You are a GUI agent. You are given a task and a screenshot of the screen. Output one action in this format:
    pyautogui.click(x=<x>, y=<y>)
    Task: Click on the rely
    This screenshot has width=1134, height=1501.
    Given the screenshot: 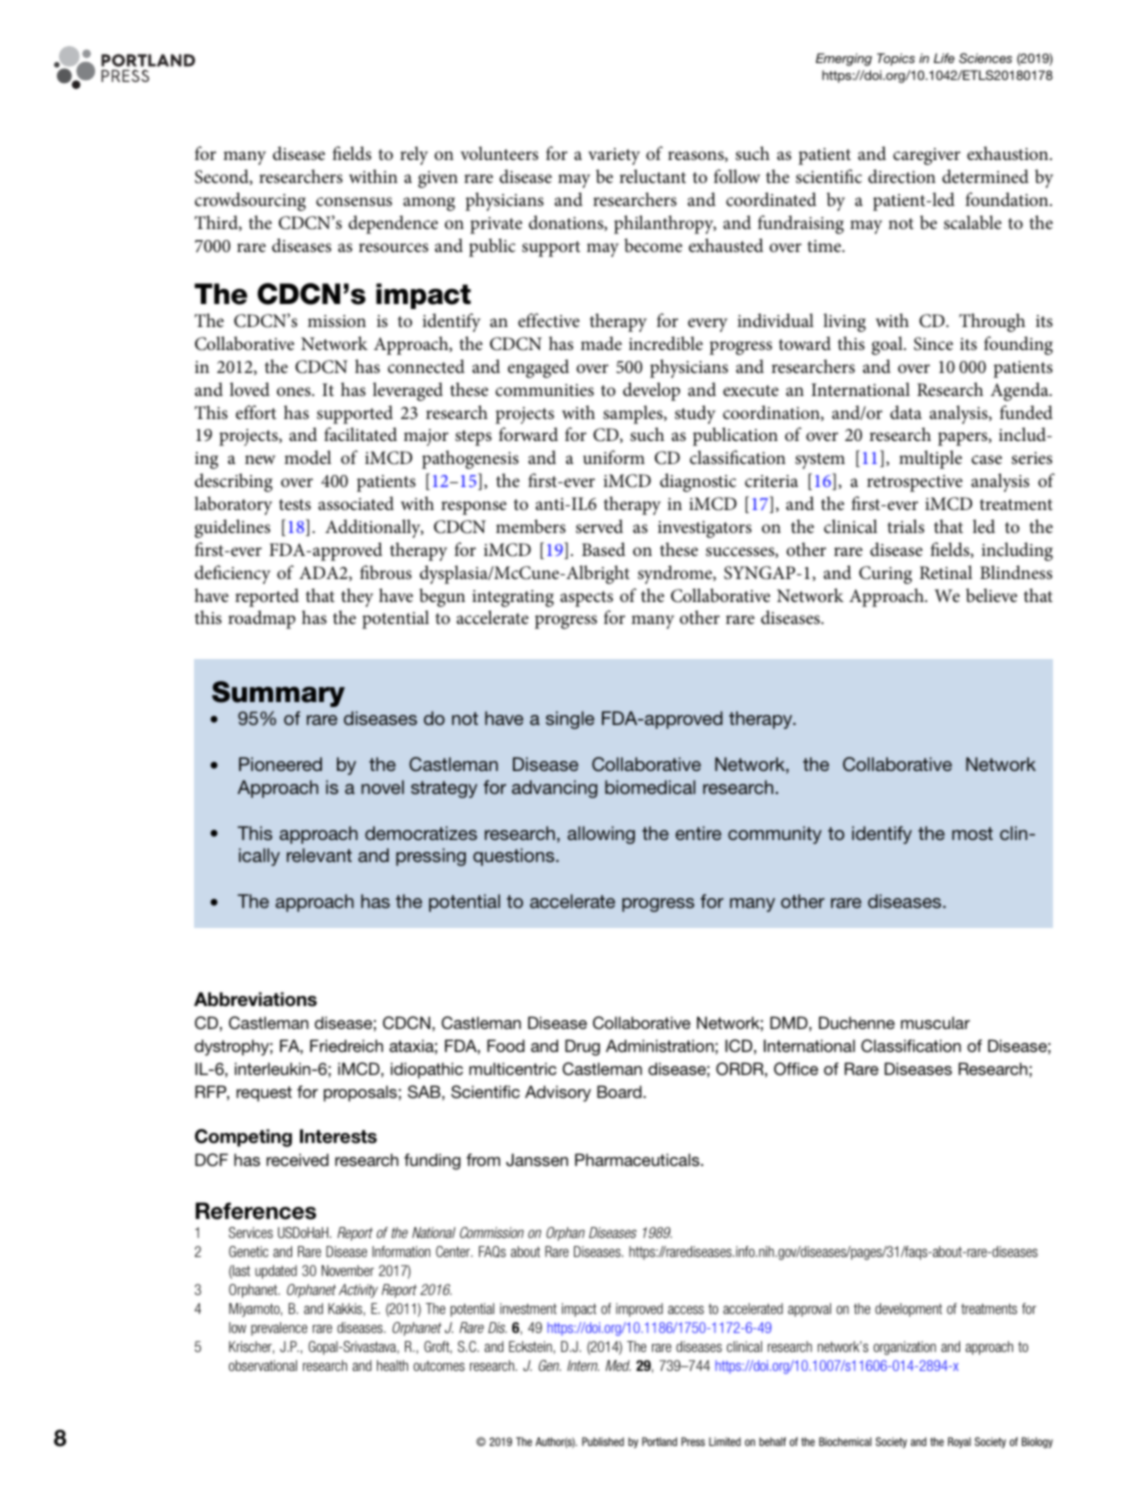 What is the action you would take?
    pyautogui.click(x=414, y=155)
